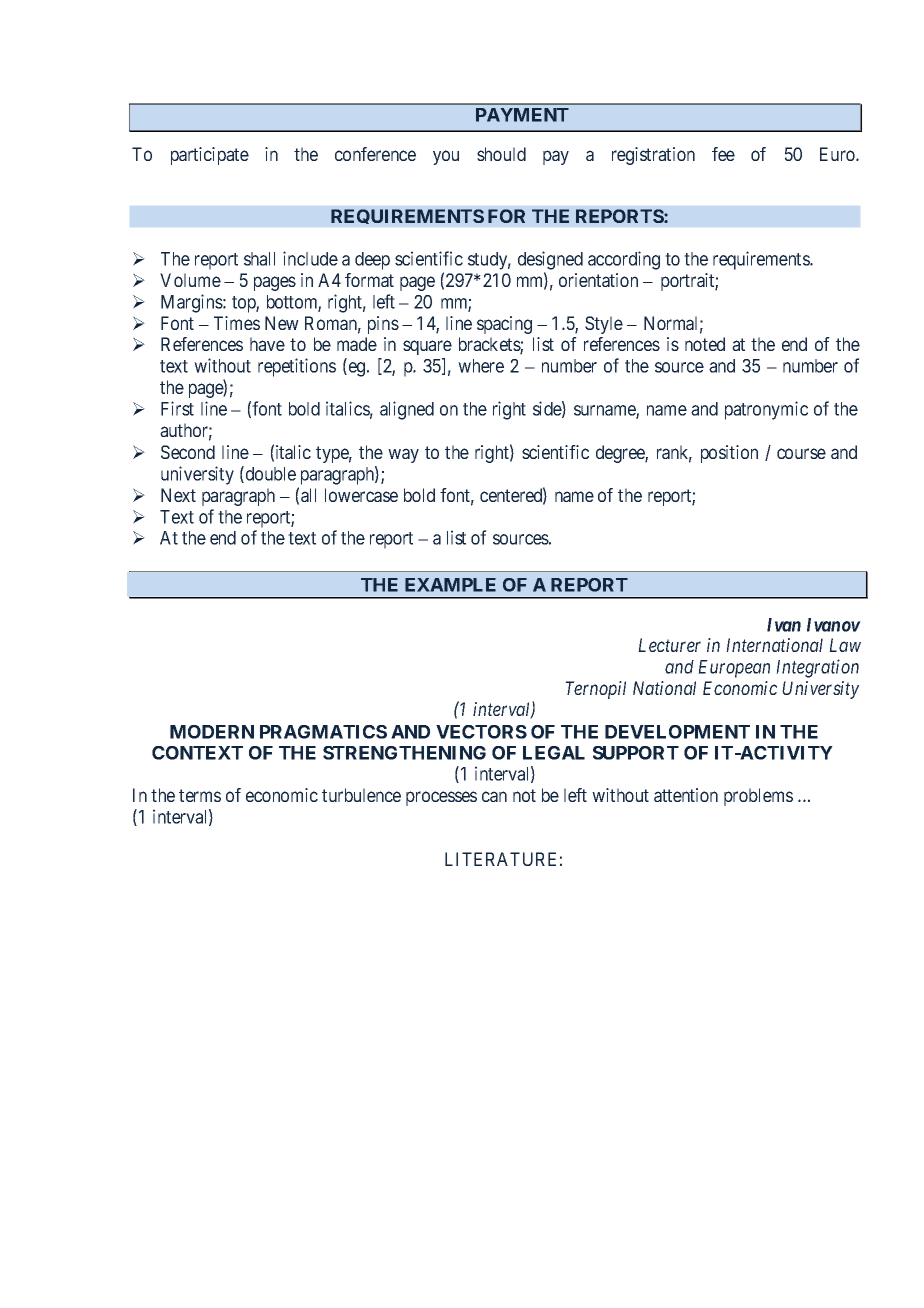 This screenshot has width=924, height=1308. What do you see at coordinates (403, 455) in the screenshot?
I see `way` at bounding box center [403, 455].
